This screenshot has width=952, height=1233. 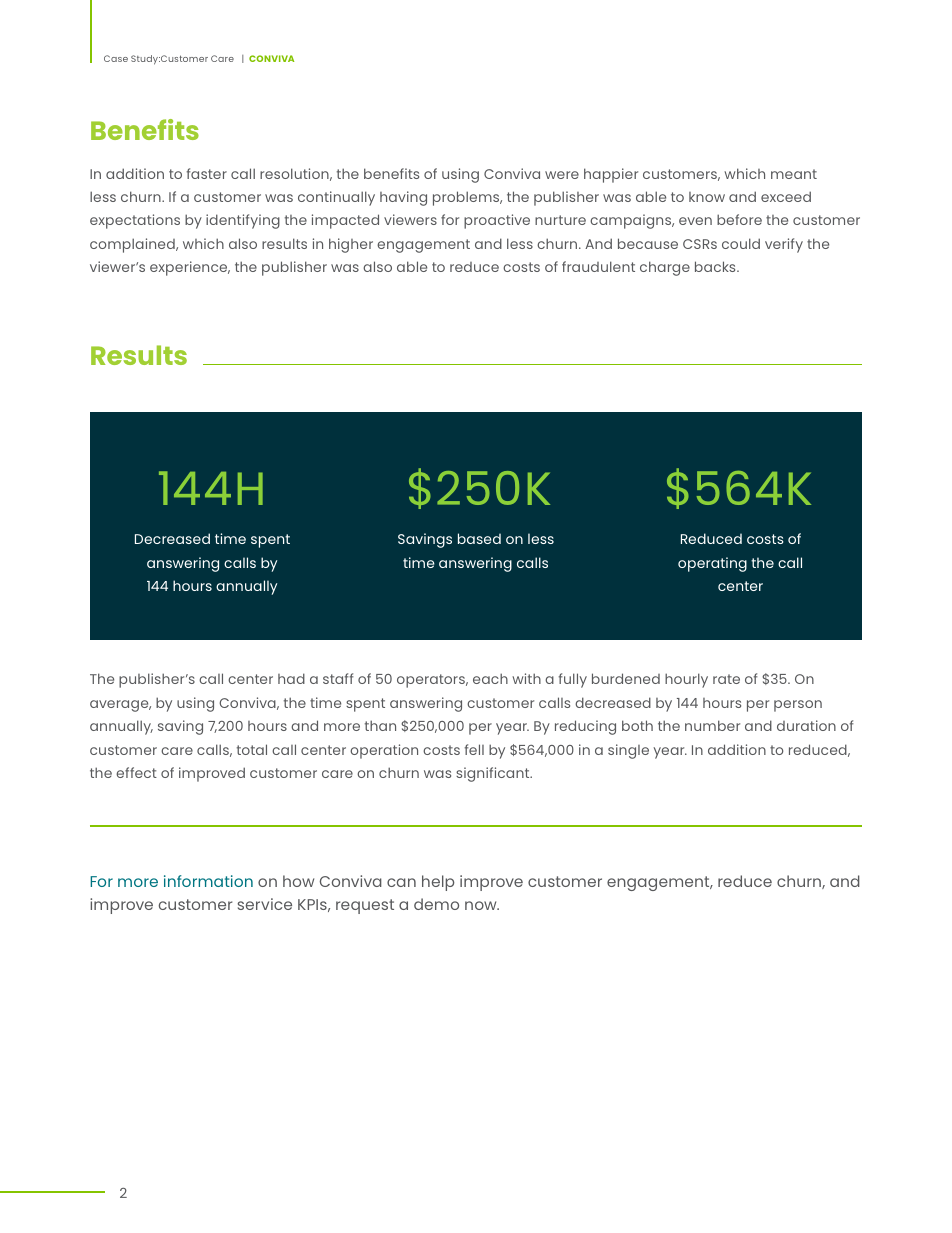 I want to click on operating, so click(x=712, y=564).
